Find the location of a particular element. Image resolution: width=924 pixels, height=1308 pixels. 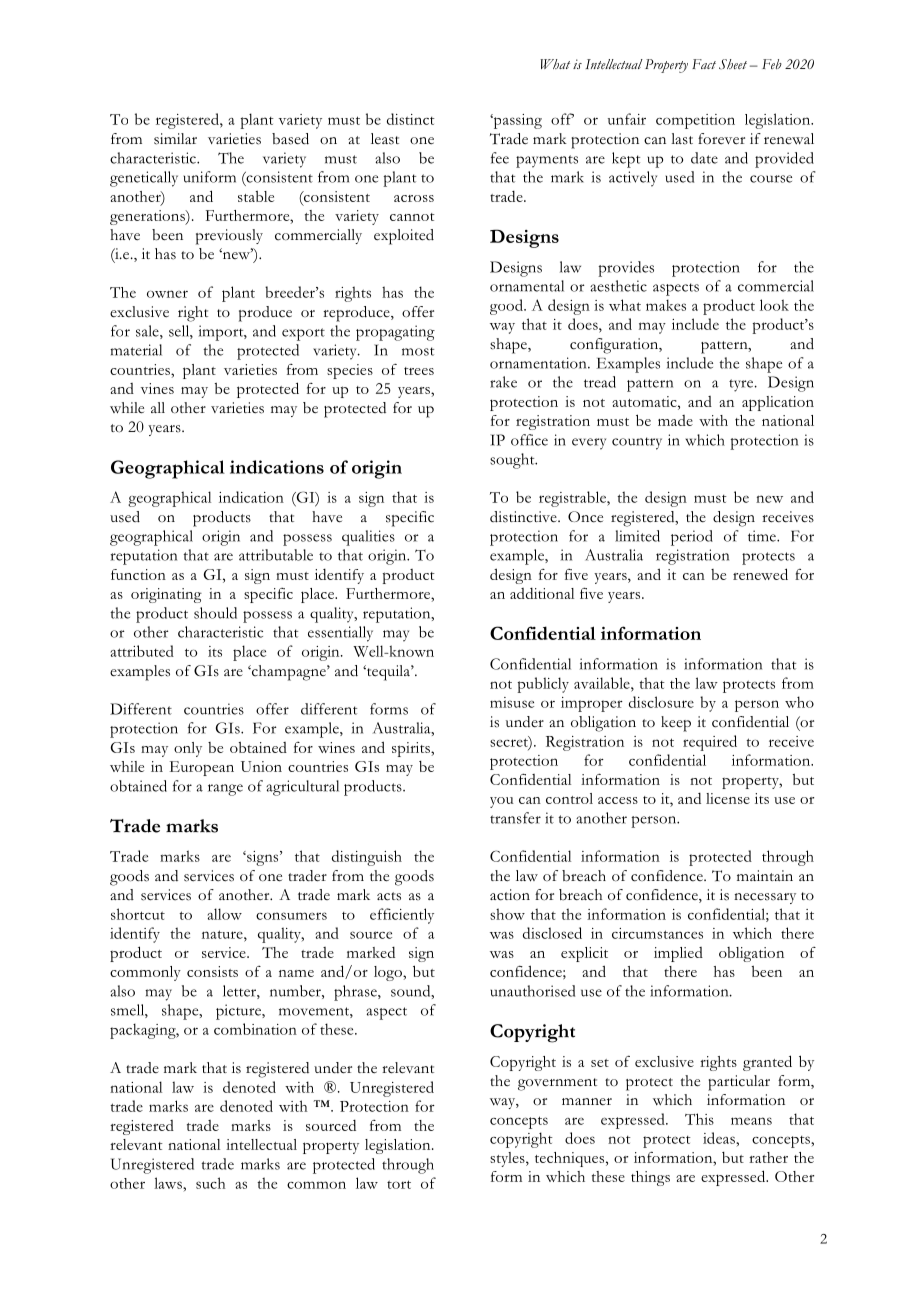

additional is located at coordinates (542, 593).
